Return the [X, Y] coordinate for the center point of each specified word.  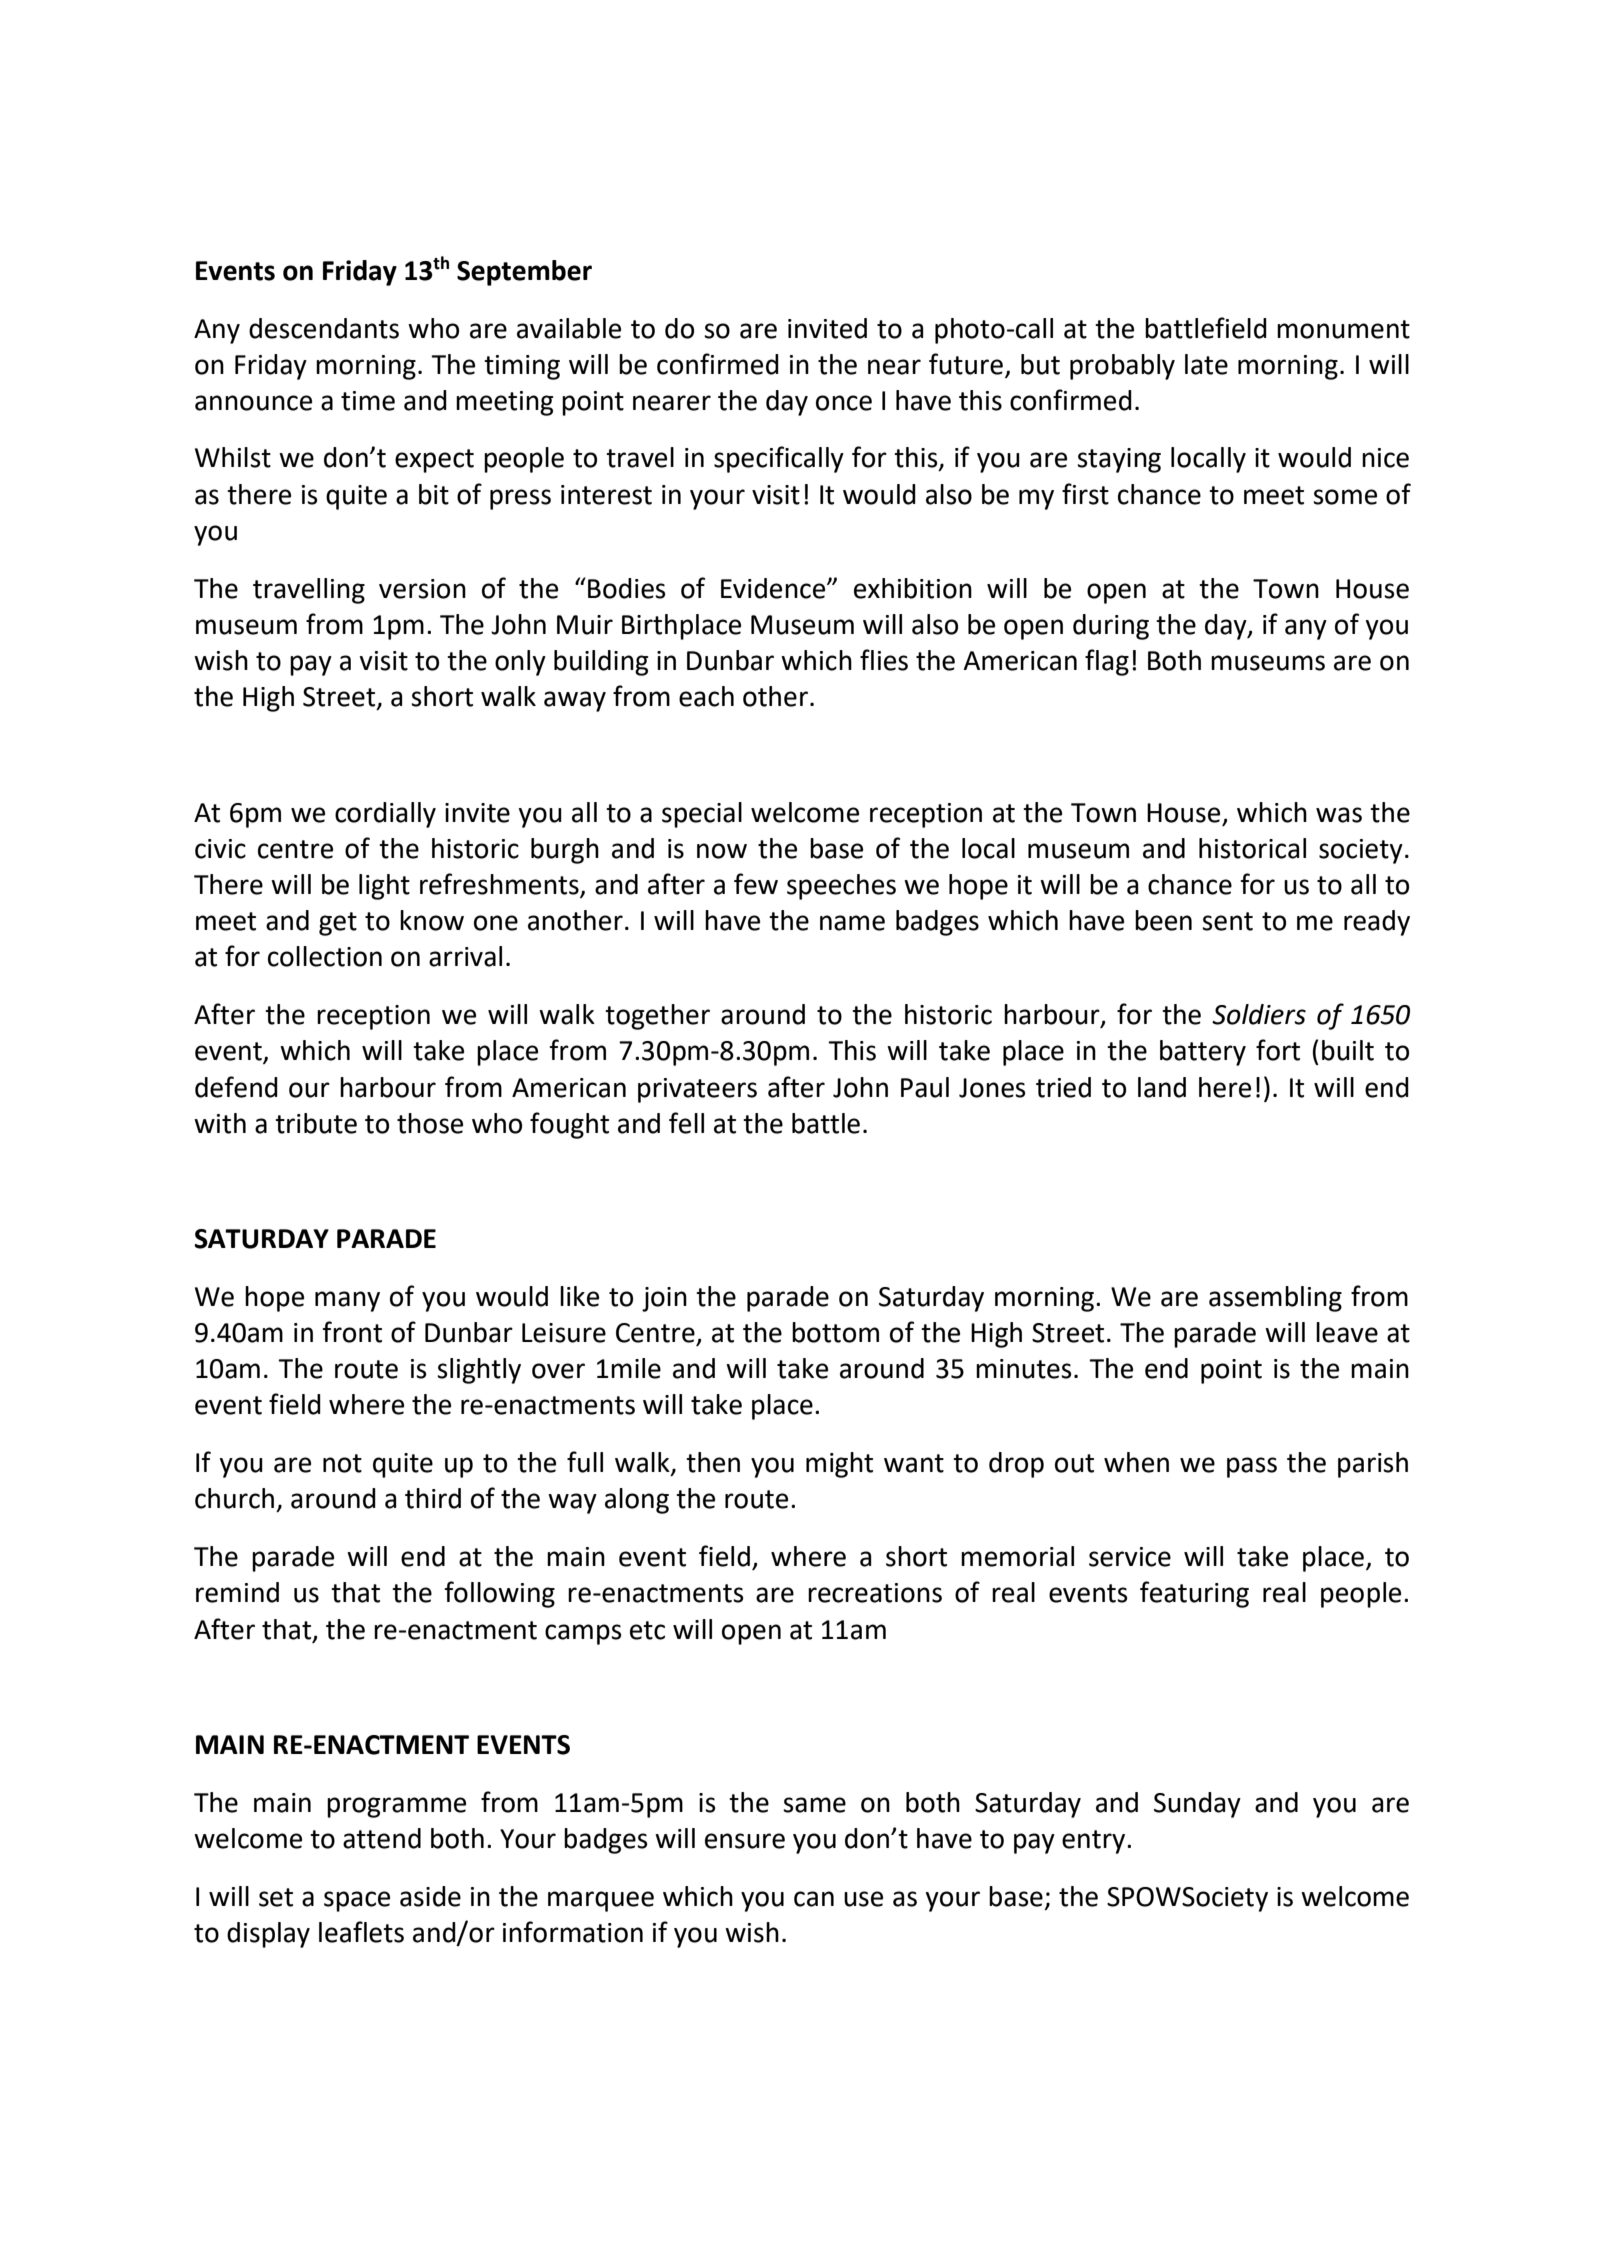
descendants [324, 328]
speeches [841, 887]
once [844, 403]
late [1206, 364]
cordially [385, 815]
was [1339, 815]
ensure [745, 1841]
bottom [835, 1332]
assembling [1275, 1299]
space [357, 1901]
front [352, 1332]
